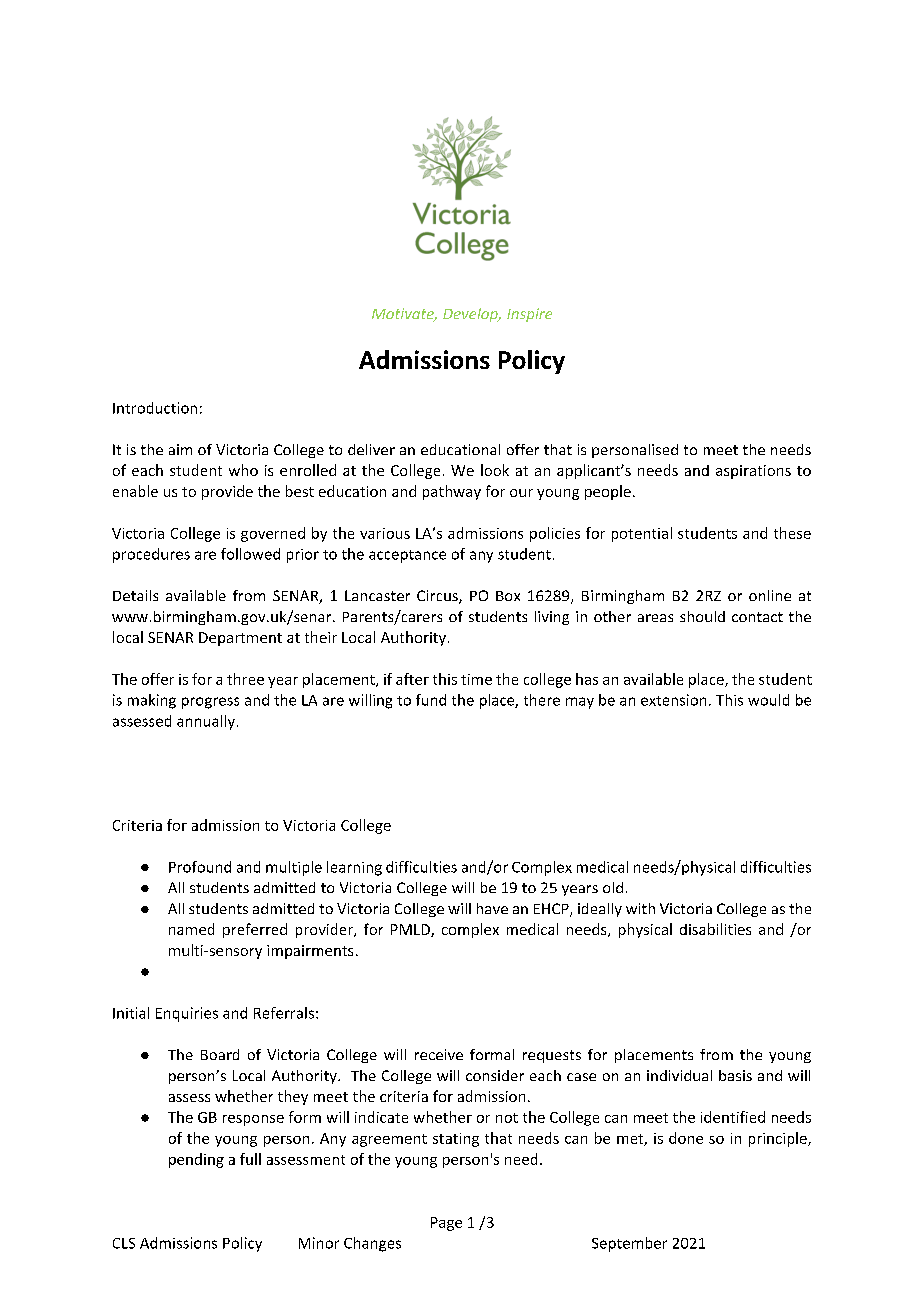 Image resolution: width=924 pixels, height=1308 pixels. Describe the element at coordinates (492, 908) in the screenshot. I see `have` at that location.
